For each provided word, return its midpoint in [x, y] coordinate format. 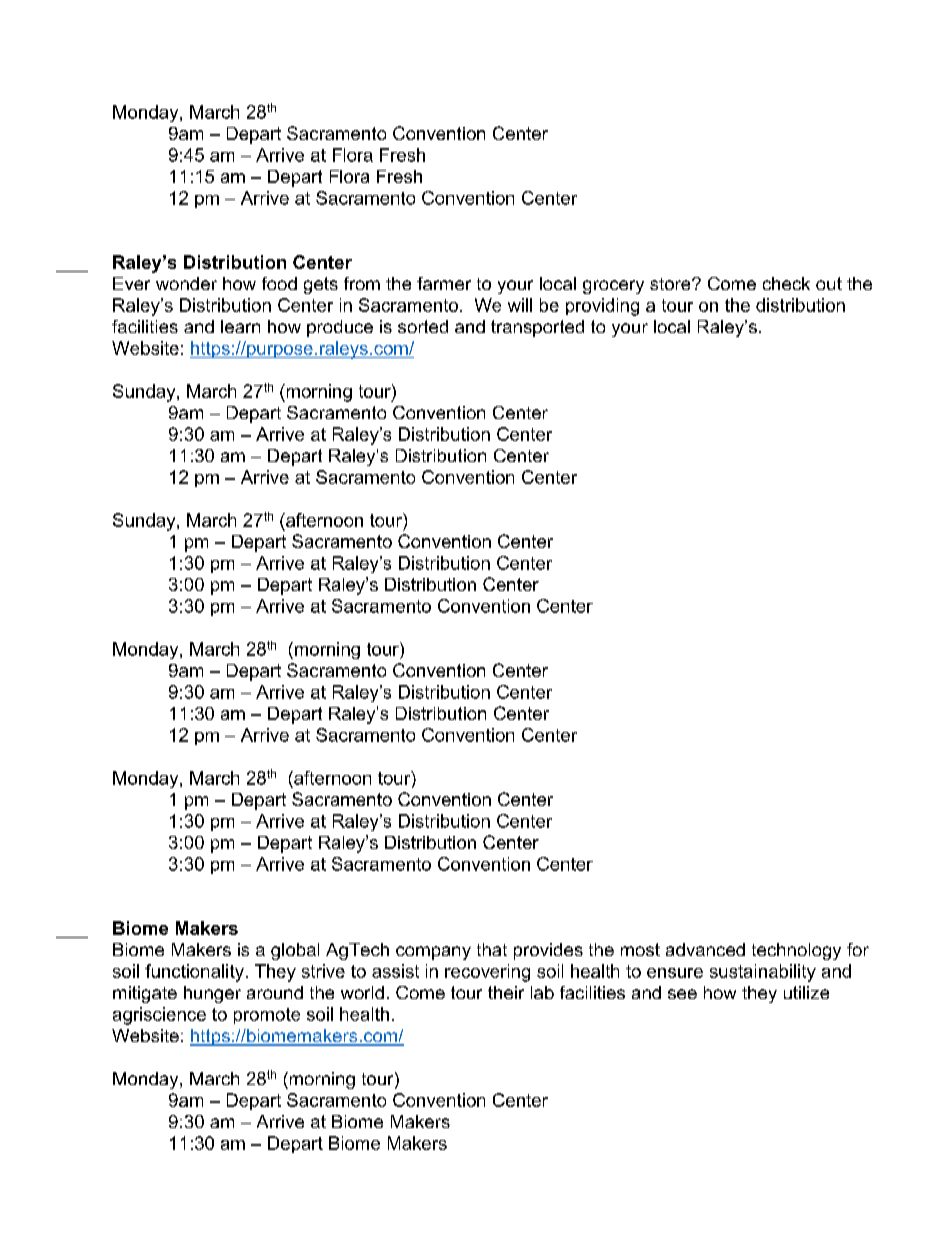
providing [602, 307]
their [506, 992]
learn [240, 326]
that [492, 949]
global [295, 951]
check [786, 283]
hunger [212, 994]
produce [340, 328]
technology [796, 951]
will [520, 305]
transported [537, 328]
